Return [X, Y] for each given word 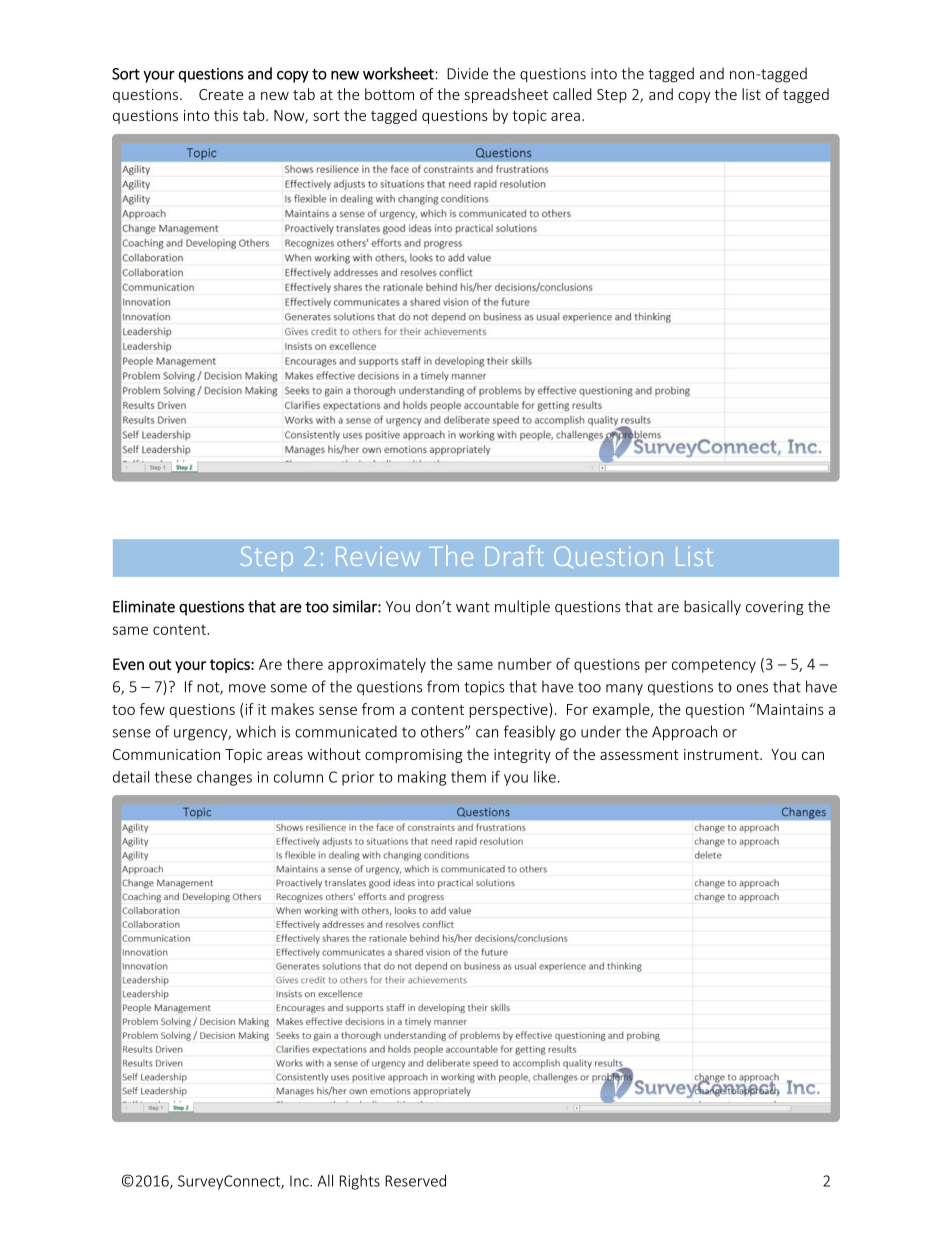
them [468, 777]
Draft [514, 555]
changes [224, 778]
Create [221, 94]
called [572, 94]
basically [712, 607]
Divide [467, 73]
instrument [722, 754]
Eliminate [144, 606]
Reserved [415, 1181]
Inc [300, 1181]
